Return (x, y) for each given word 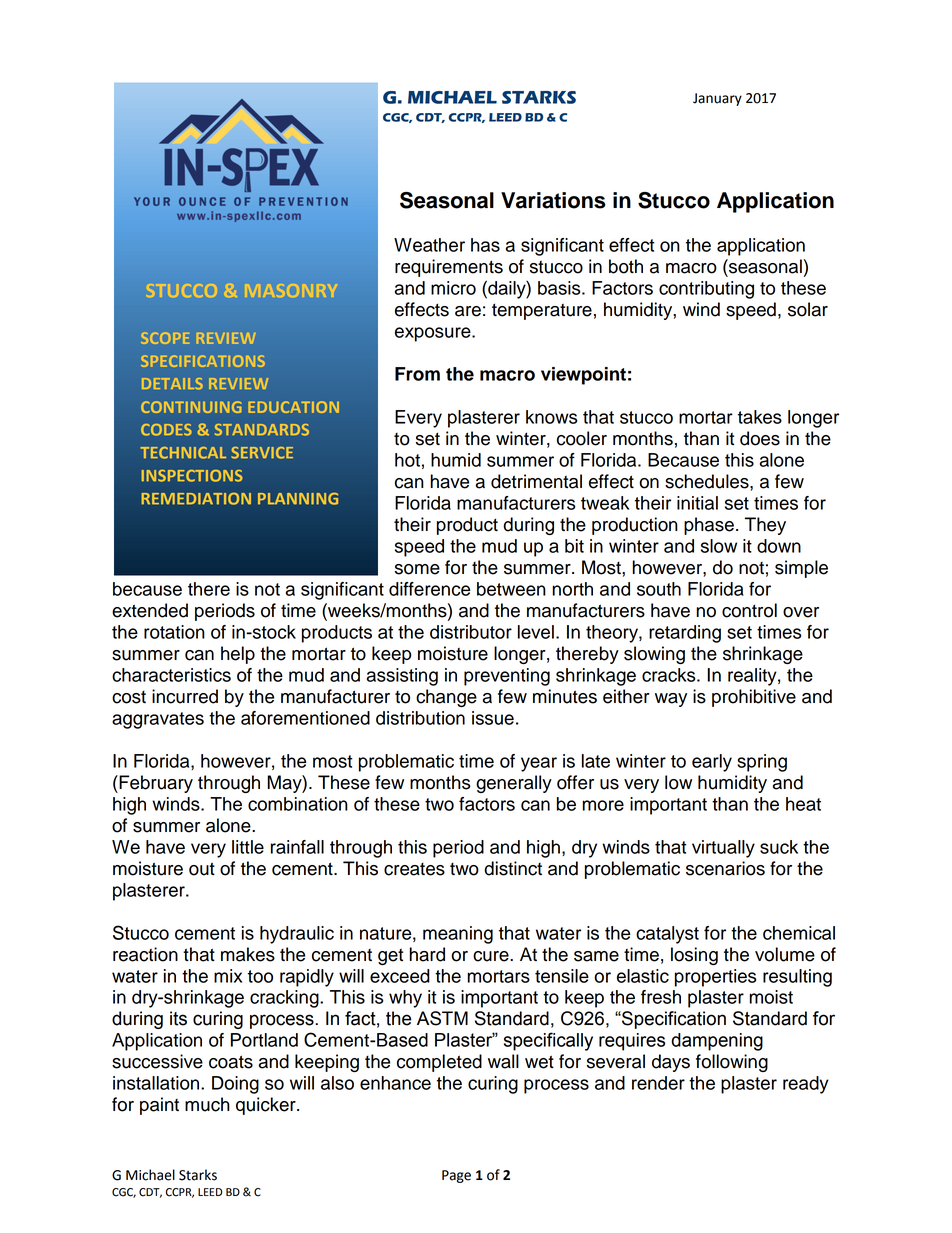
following (732, 1063)
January (717, 99)
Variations (553, 200)
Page (456, 1176)
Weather (429, 245)
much (207, 1104)
